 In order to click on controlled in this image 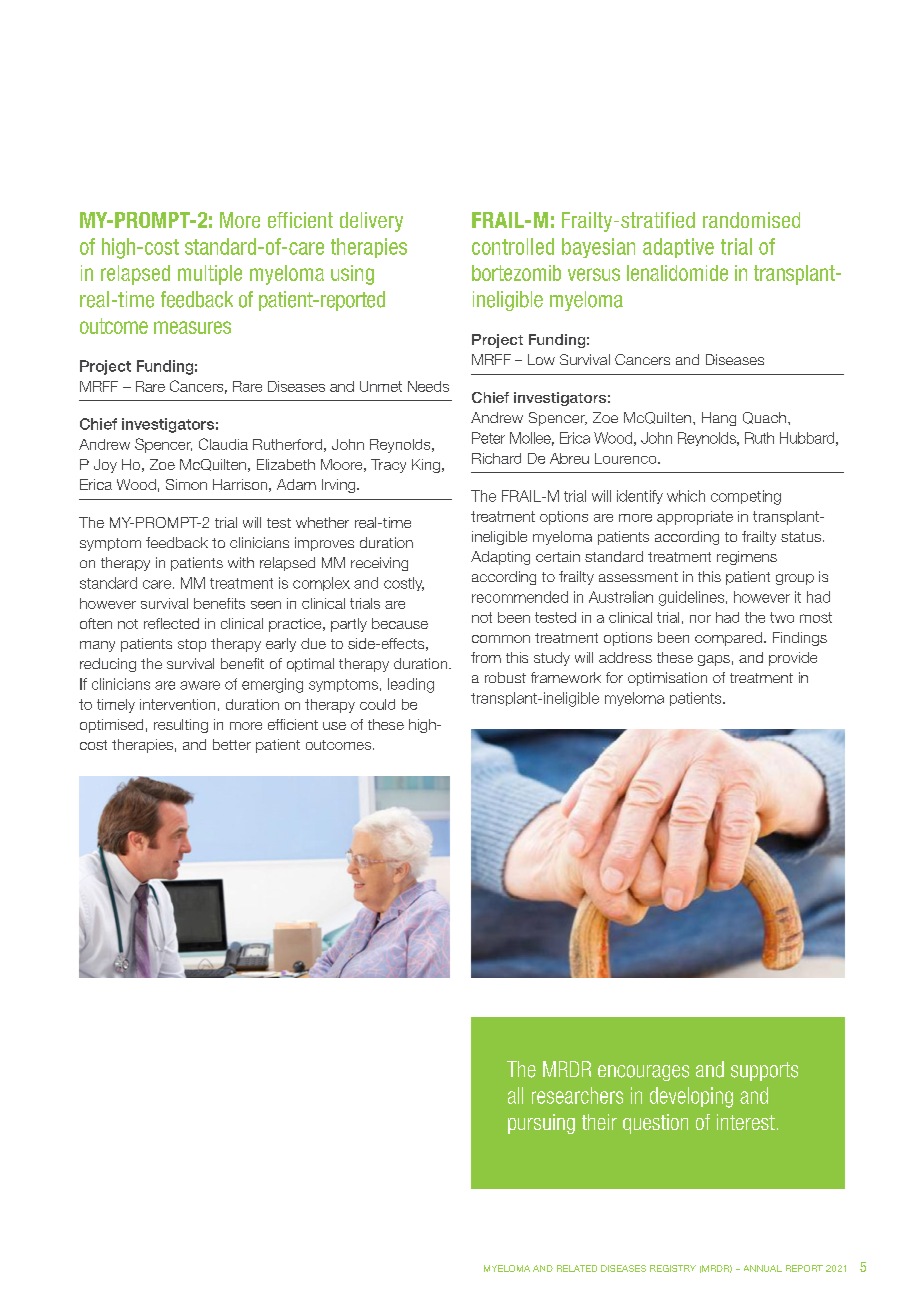, I will do `click(513, 246)`.
